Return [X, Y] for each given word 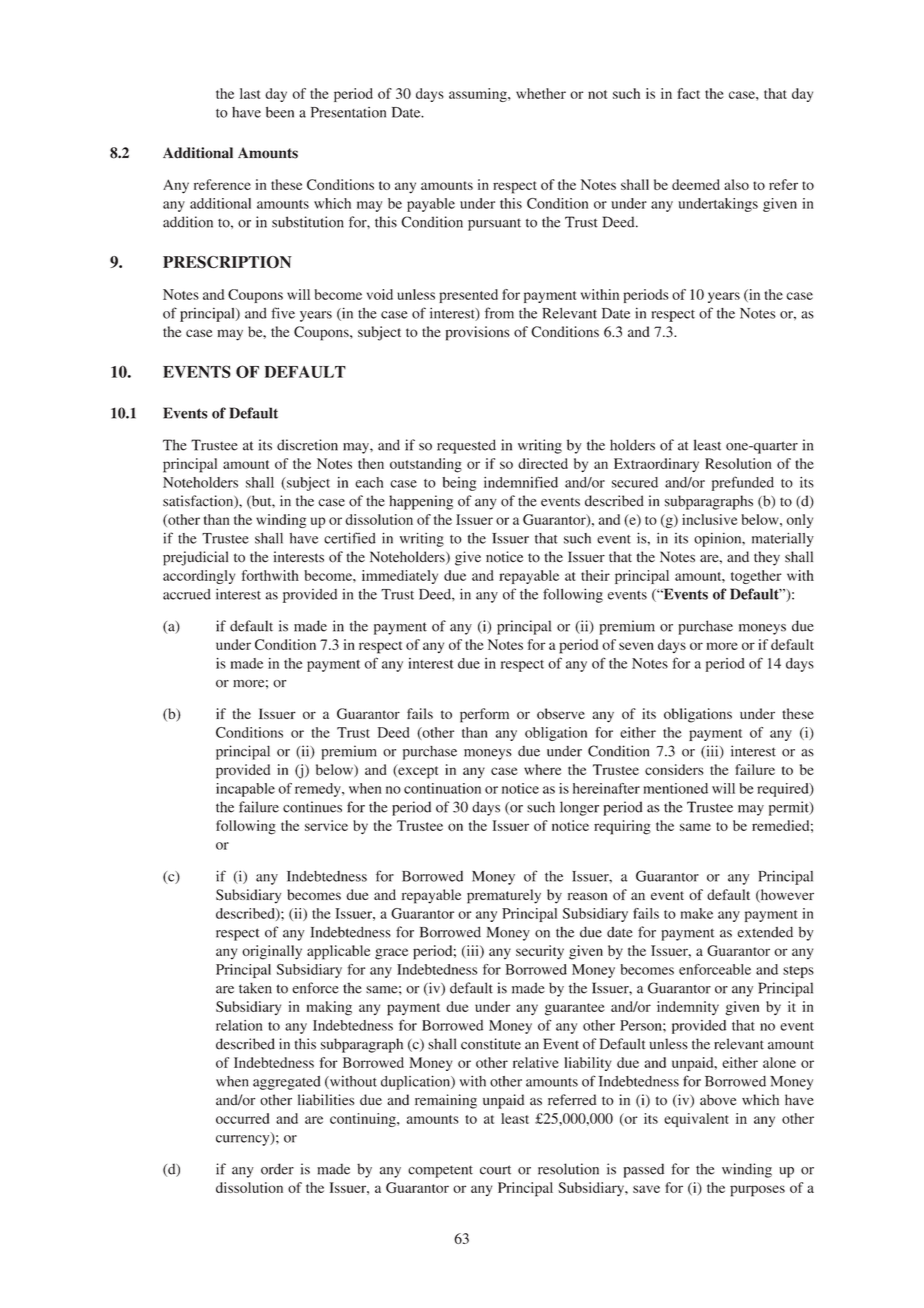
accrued [187, 594]
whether [541, 93]
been [280, 112]
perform [484, 715]
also [736, 184]
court [495, 1170]
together [756, 577]
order [277, 1169]
